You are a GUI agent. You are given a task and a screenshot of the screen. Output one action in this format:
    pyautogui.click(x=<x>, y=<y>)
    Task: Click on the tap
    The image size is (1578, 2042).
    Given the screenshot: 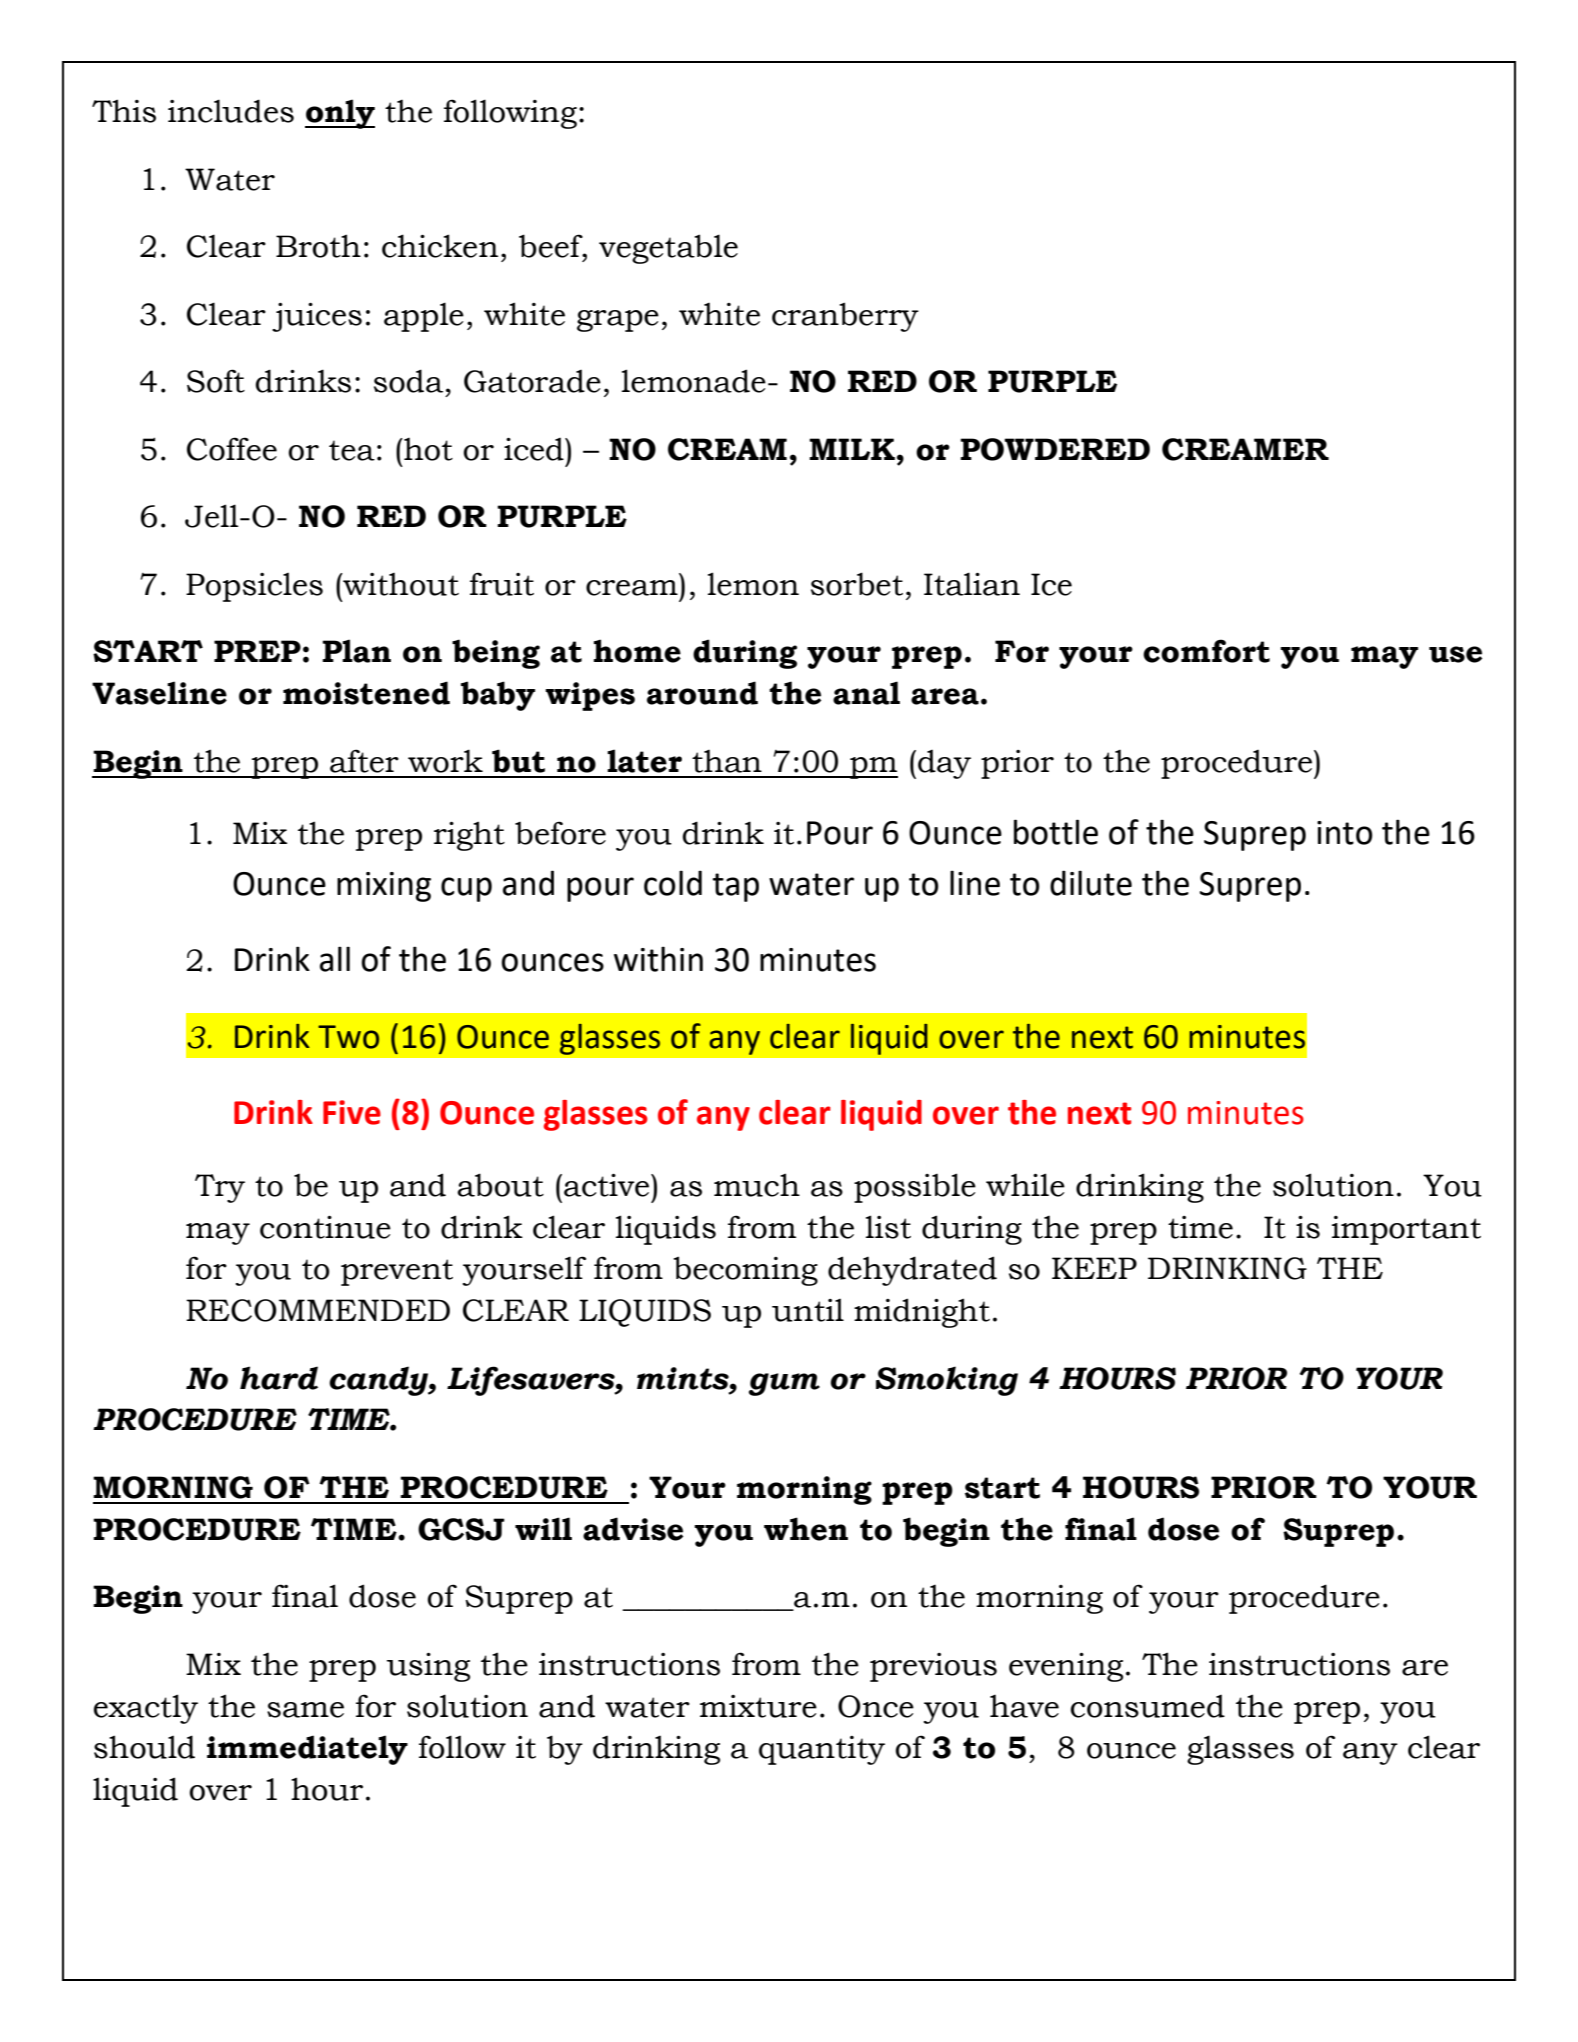 What is the action you would take?
    pyautogui.click(x=736, y=887)
